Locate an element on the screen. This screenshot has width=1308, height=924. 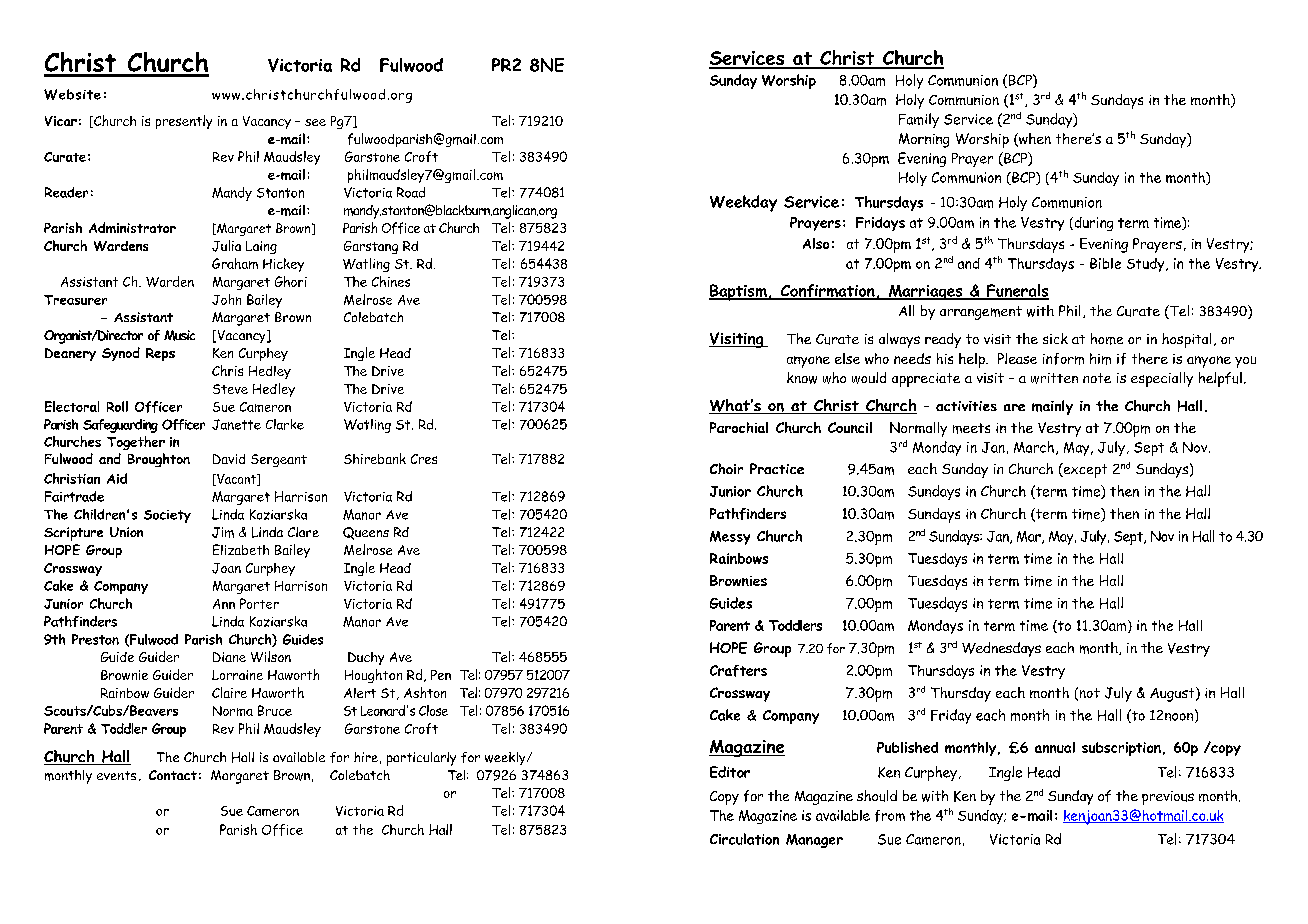
Porter is located at coordinates (259, 603).
